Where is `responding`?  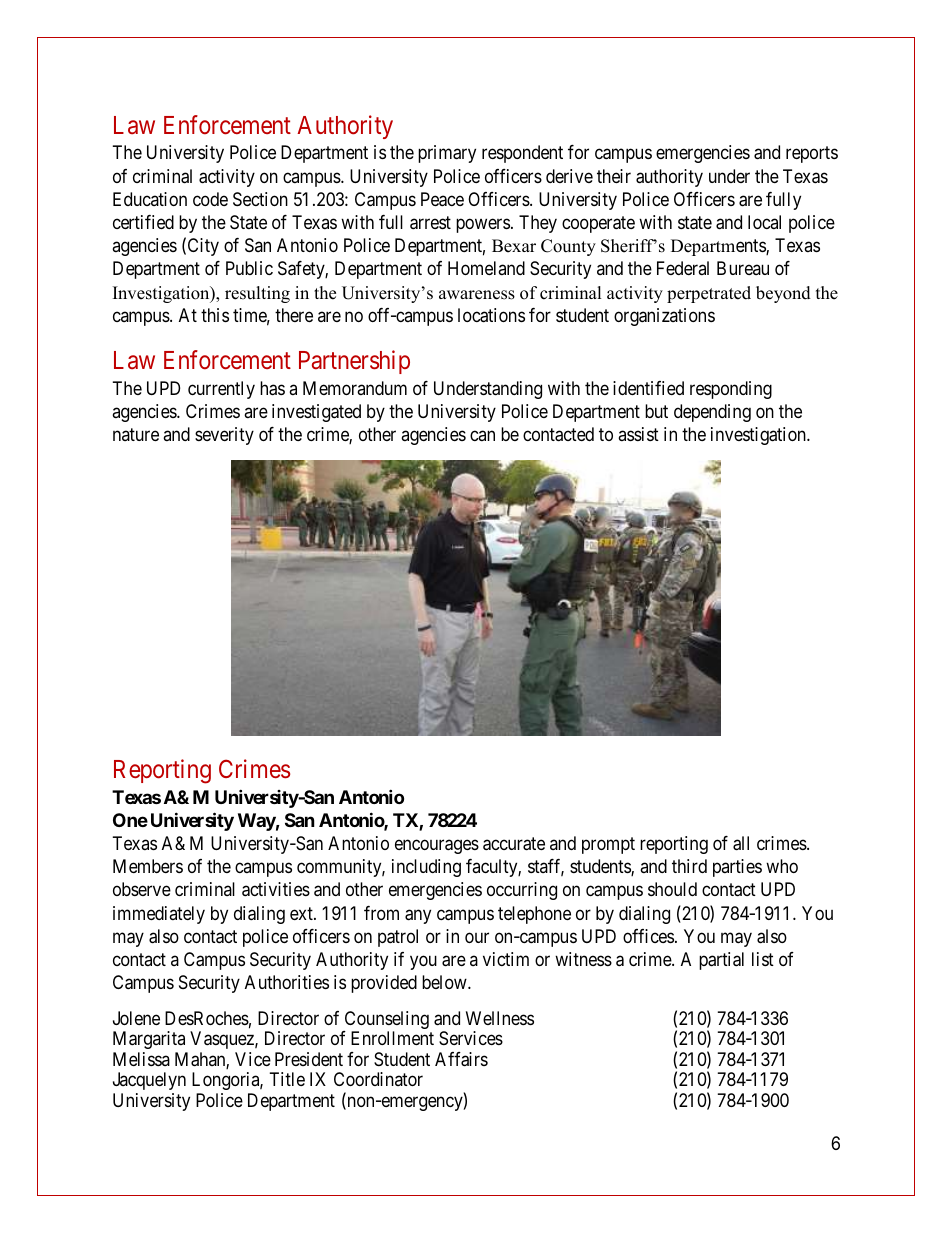
responding is located at coordinates (731, 390).
